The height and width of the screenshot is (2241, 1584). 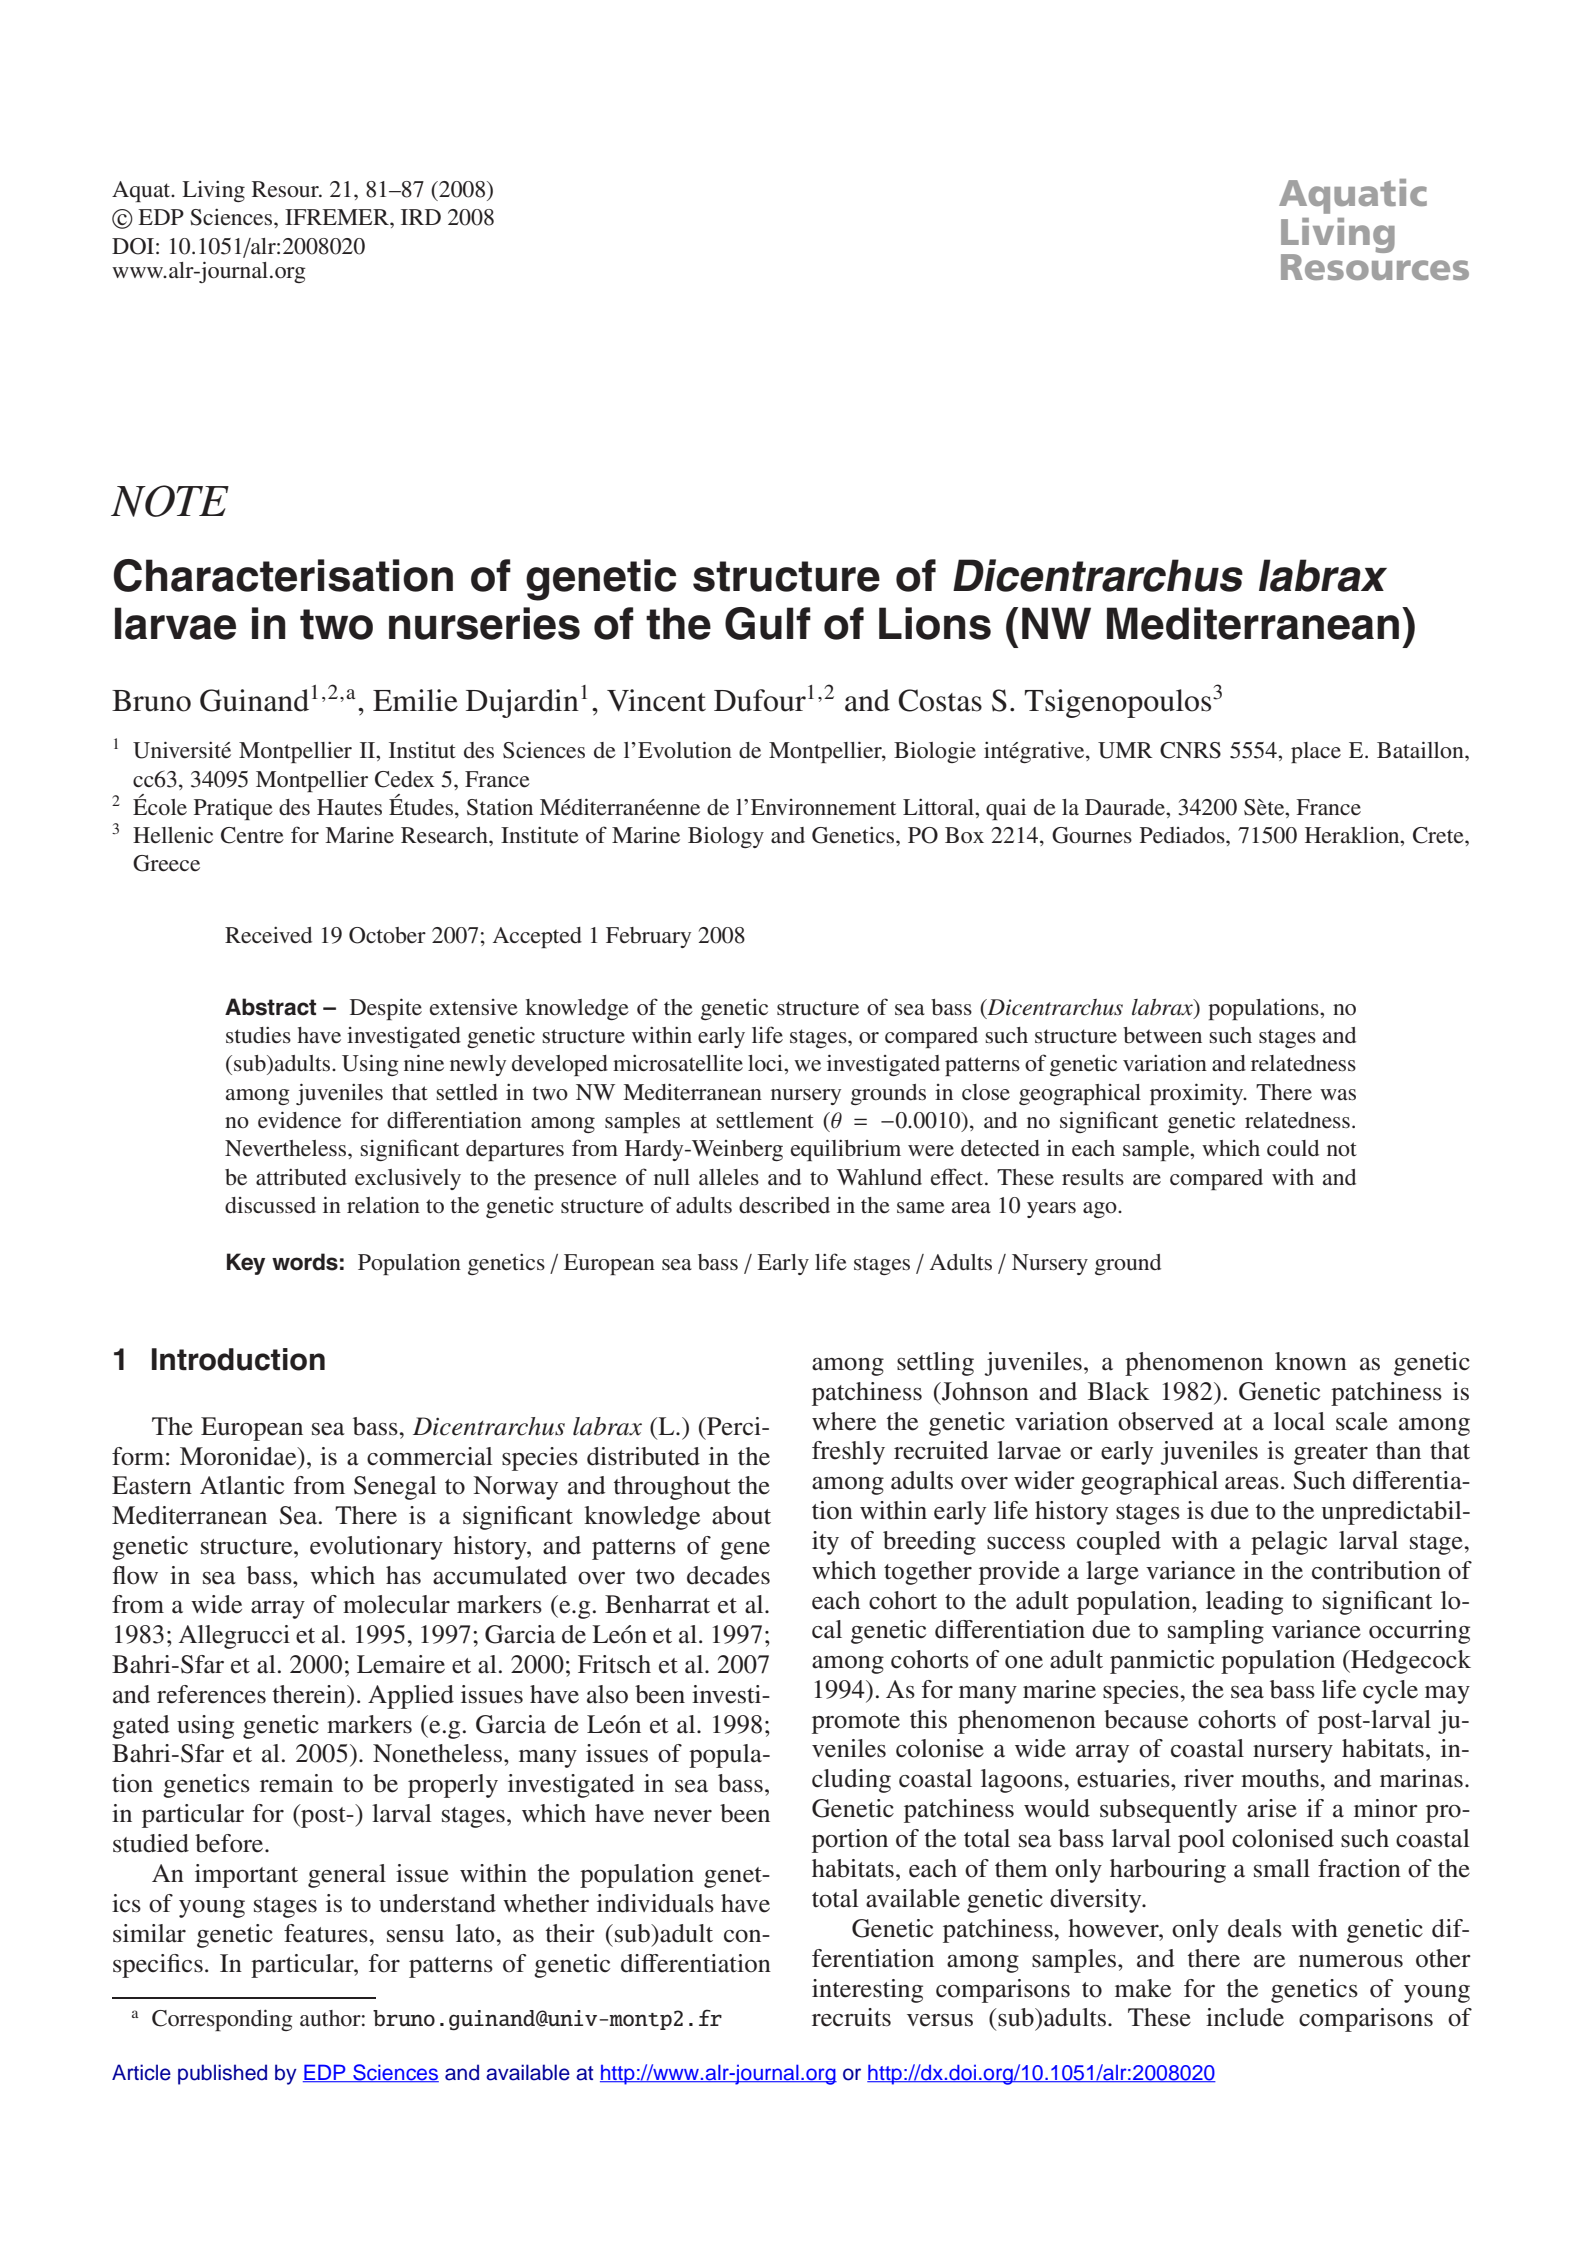 I want to click on place, so click(x=1316, y=752).
